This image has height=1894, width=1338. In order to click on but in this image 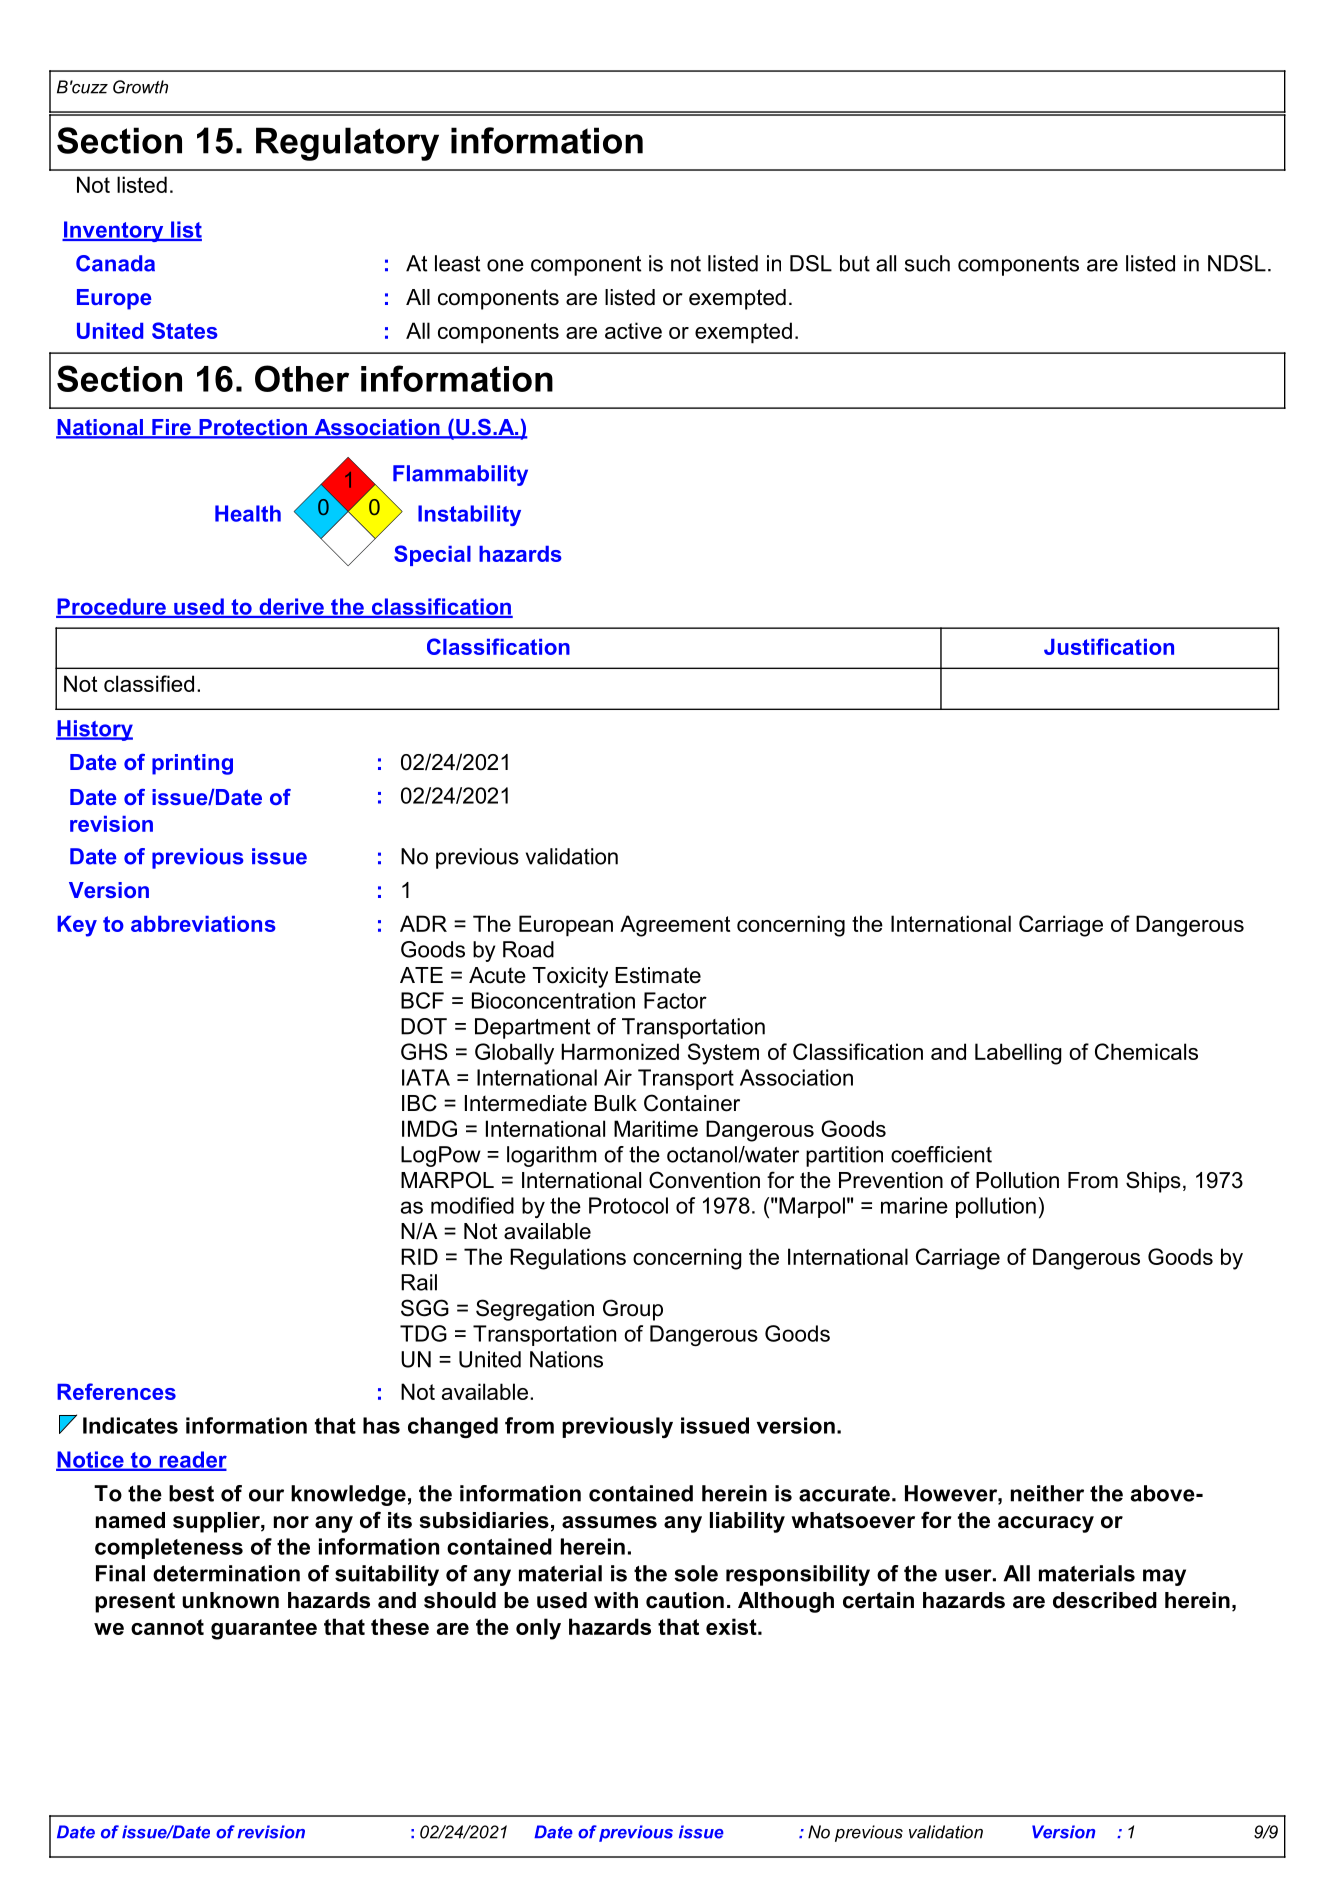, I will do `click(855, 263)`.
